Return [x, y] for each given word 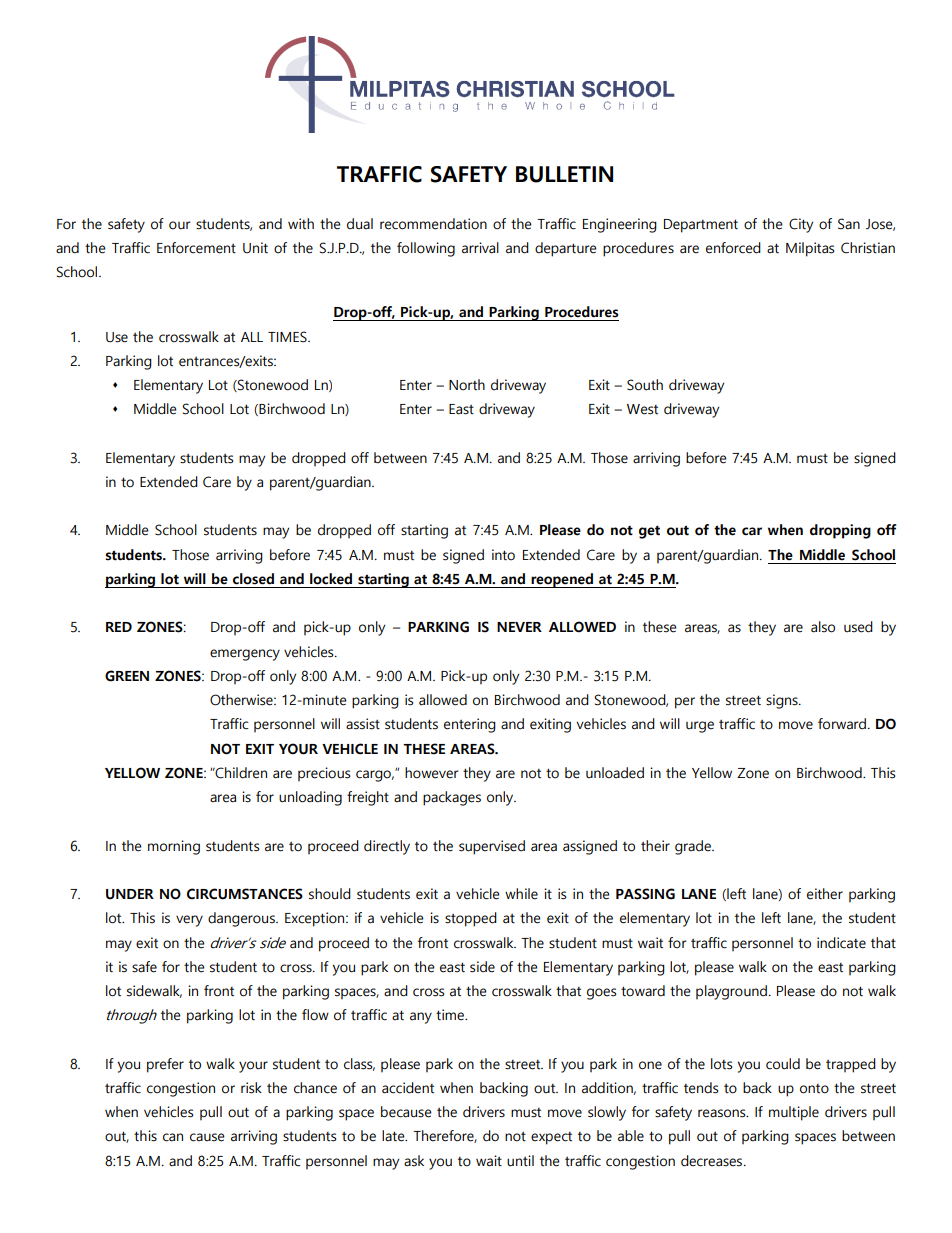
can [173, 1137]
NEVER [519, 627]
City [801, 225]
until [520, 1161]
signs [783, 701]
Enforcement [196, 248]
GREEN [127, 676]
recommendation [433, 224]
